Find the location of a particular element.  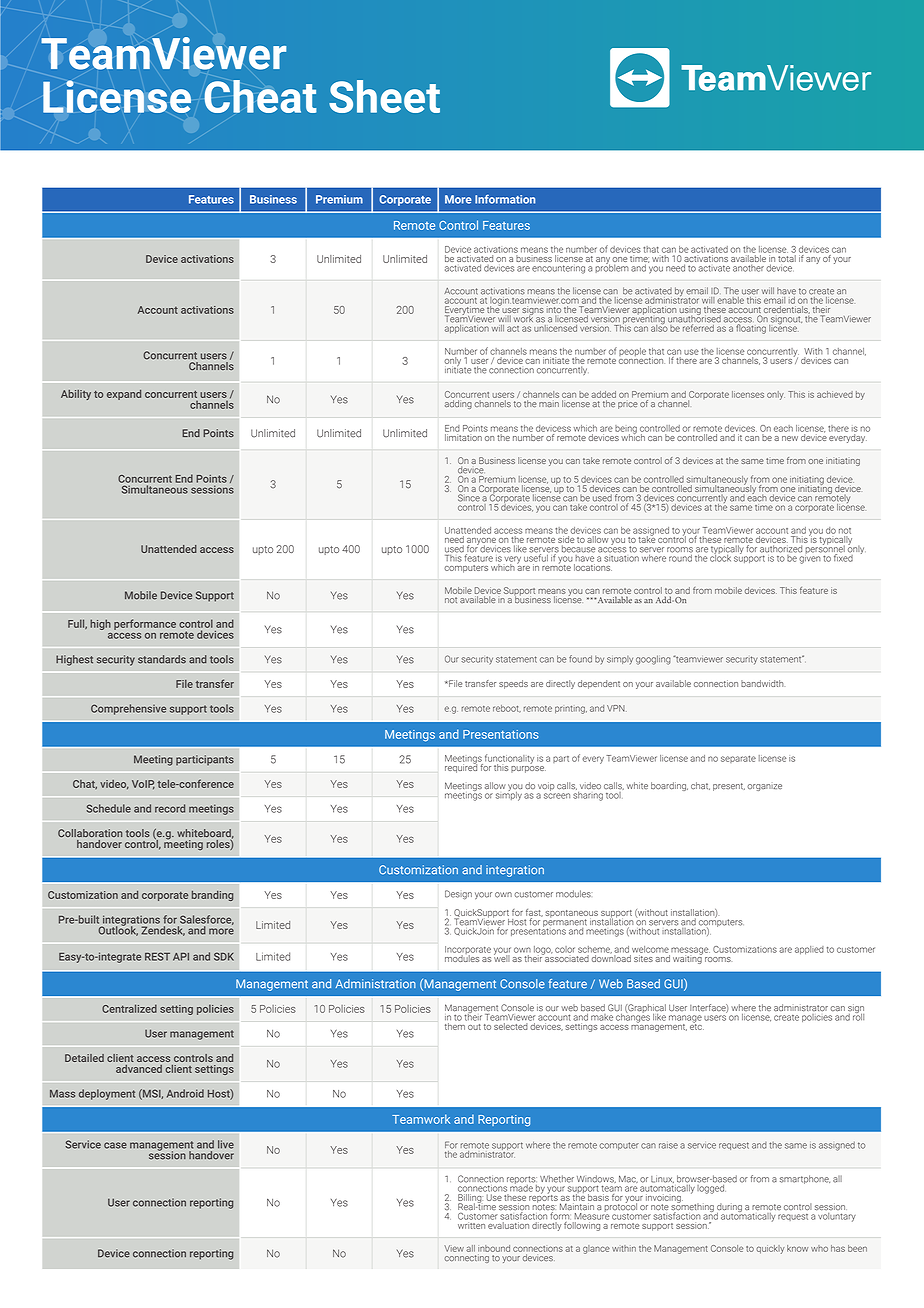

adding is located at coordinates (458, 404).
